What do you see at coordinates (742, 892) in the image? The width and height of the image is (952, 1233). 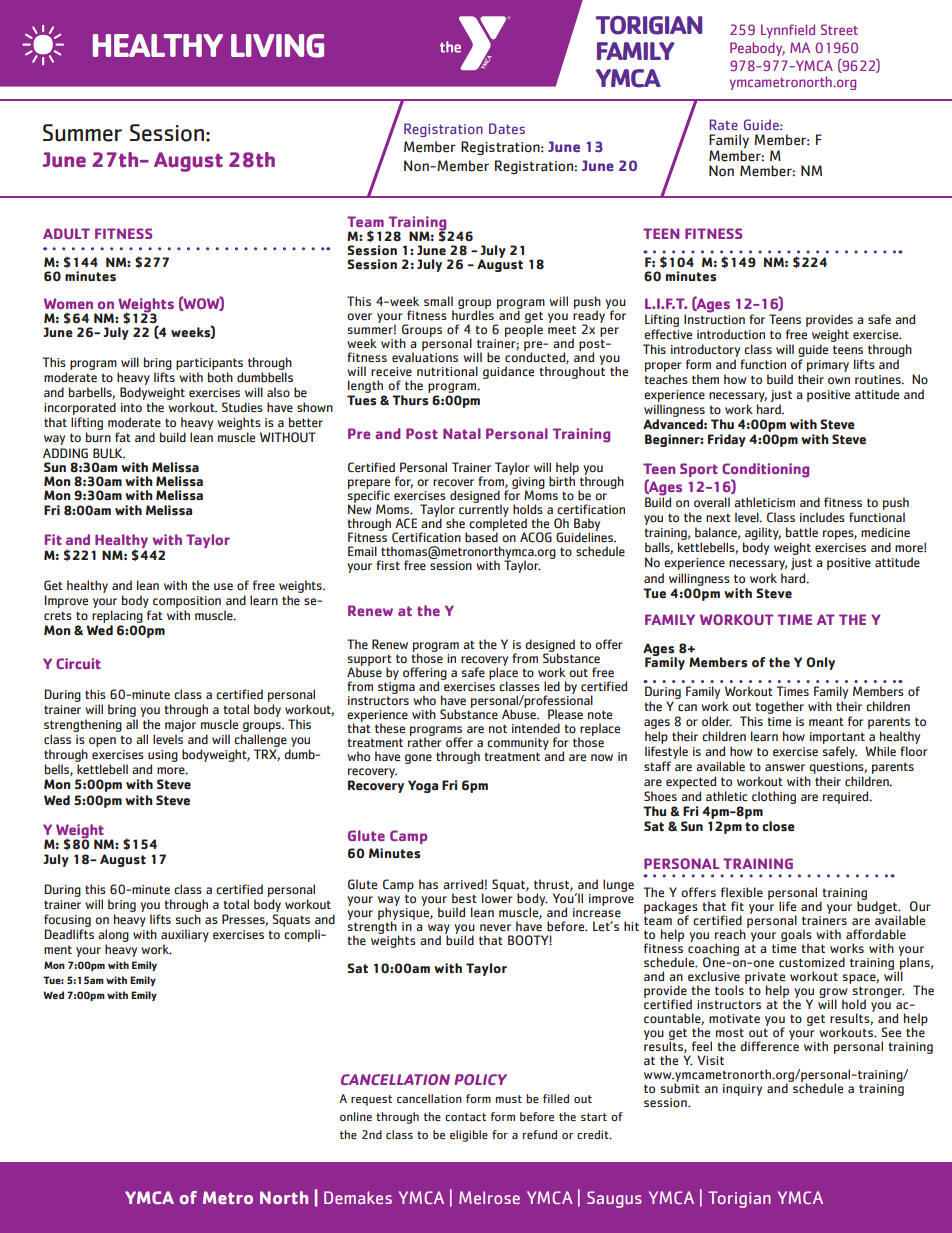 I see `flexible` at bounding box center [742, 892].
